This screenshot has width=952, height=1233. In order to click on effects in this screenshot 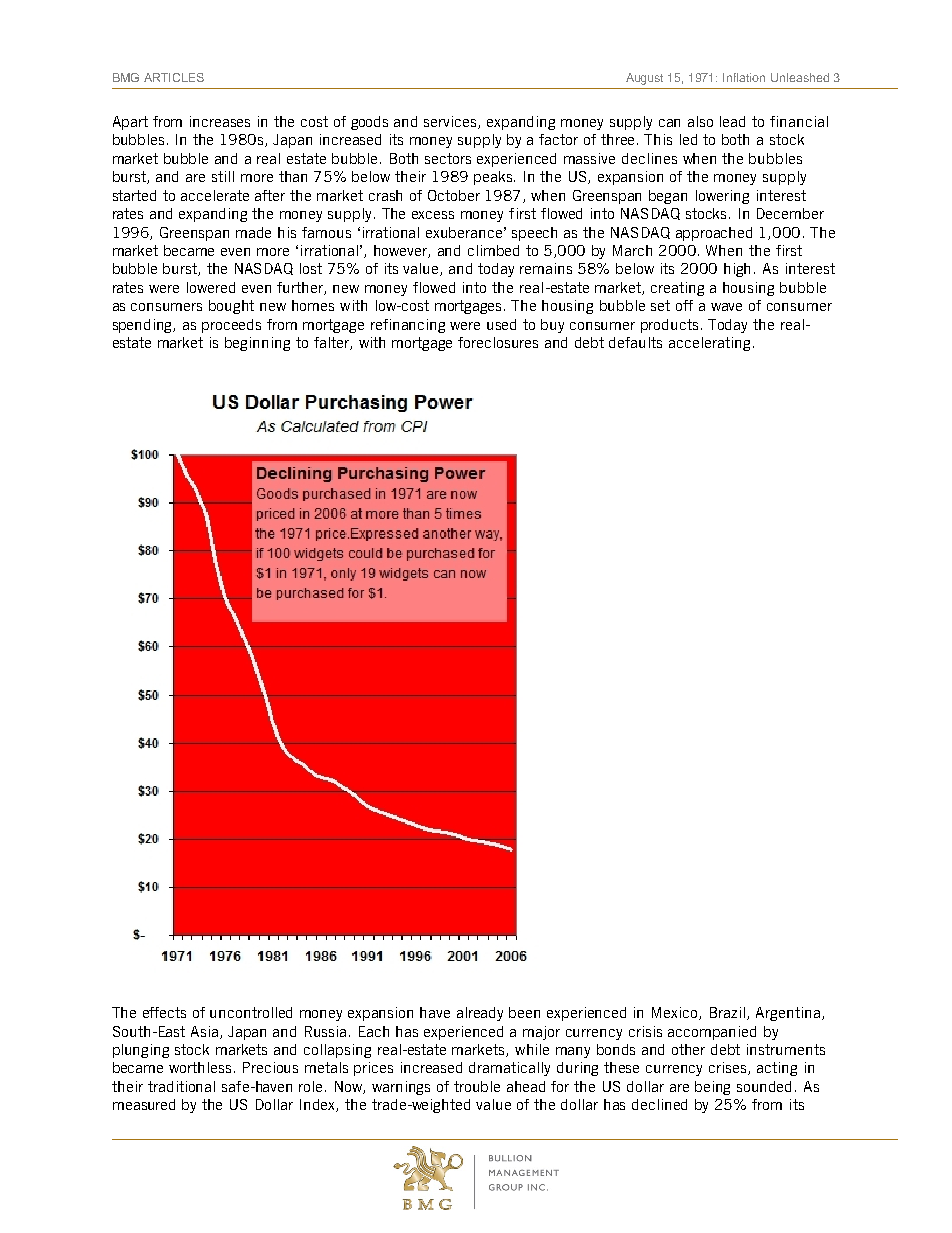, I will do `click(164, 1012)`.
